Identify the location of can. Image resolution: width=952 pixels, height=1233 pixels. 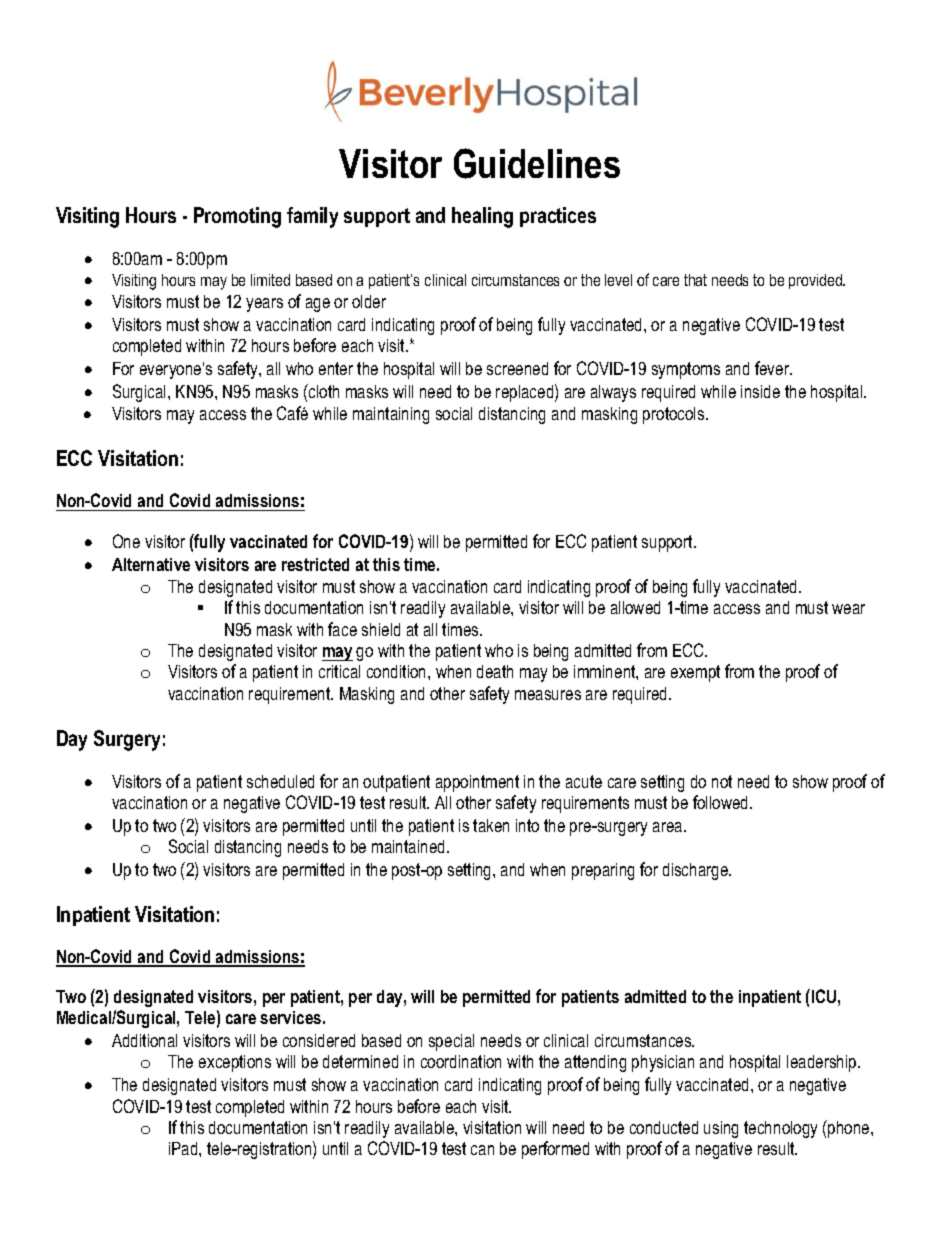
(482, 1150).
